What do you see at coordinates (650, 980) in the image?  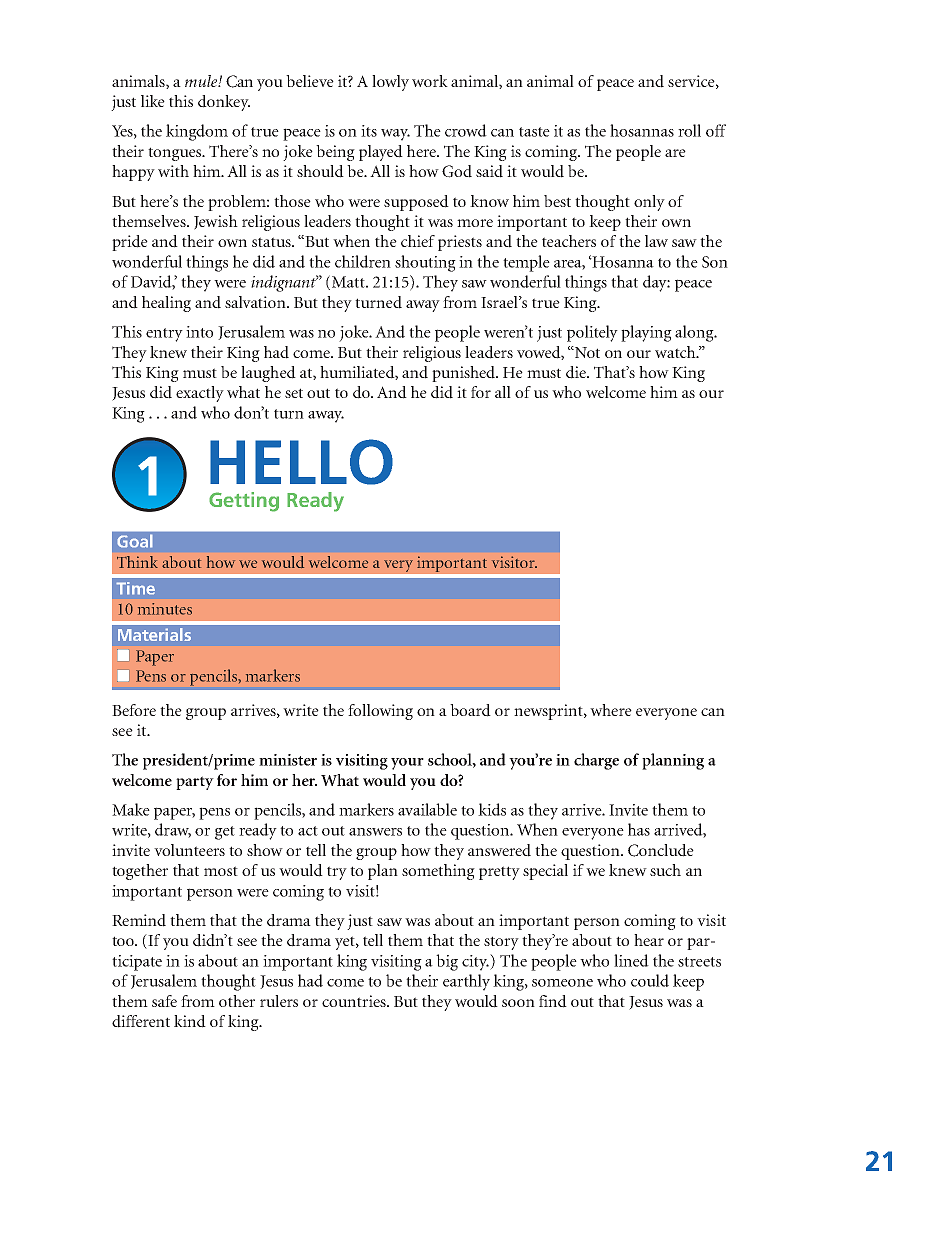 I see `could` at bounding box center [650, 980].
